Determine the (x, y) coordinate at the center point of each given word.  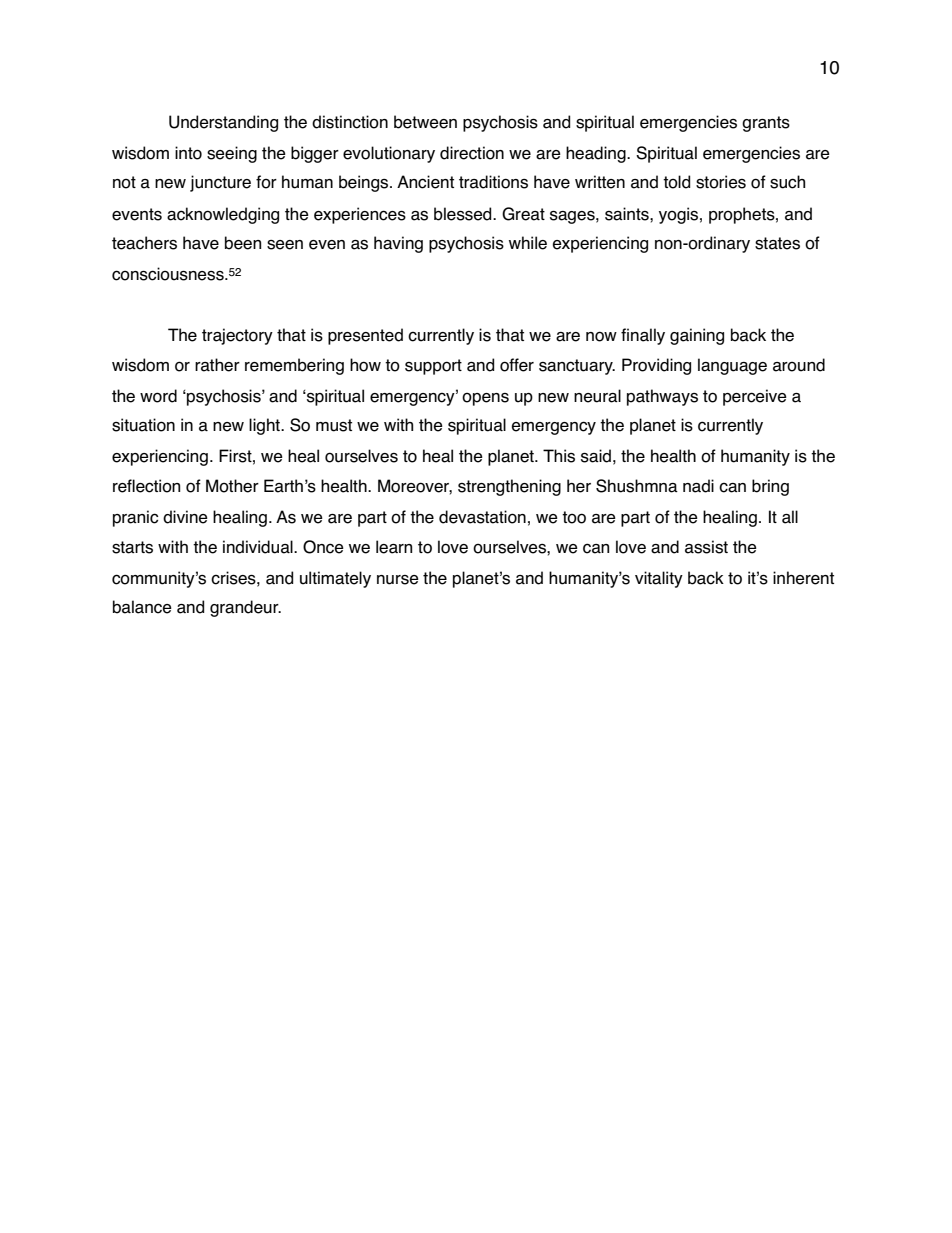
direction (472, 153)
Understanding (223, 123)
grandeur (245, 608)
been (243, 243)
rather (217, 365)
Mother (232, 486)
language (732, 366)
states (777, 243)
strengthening (509, 487)
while (528, 243)
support (433, 367)
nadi (698, 486)
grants (766, 124)
